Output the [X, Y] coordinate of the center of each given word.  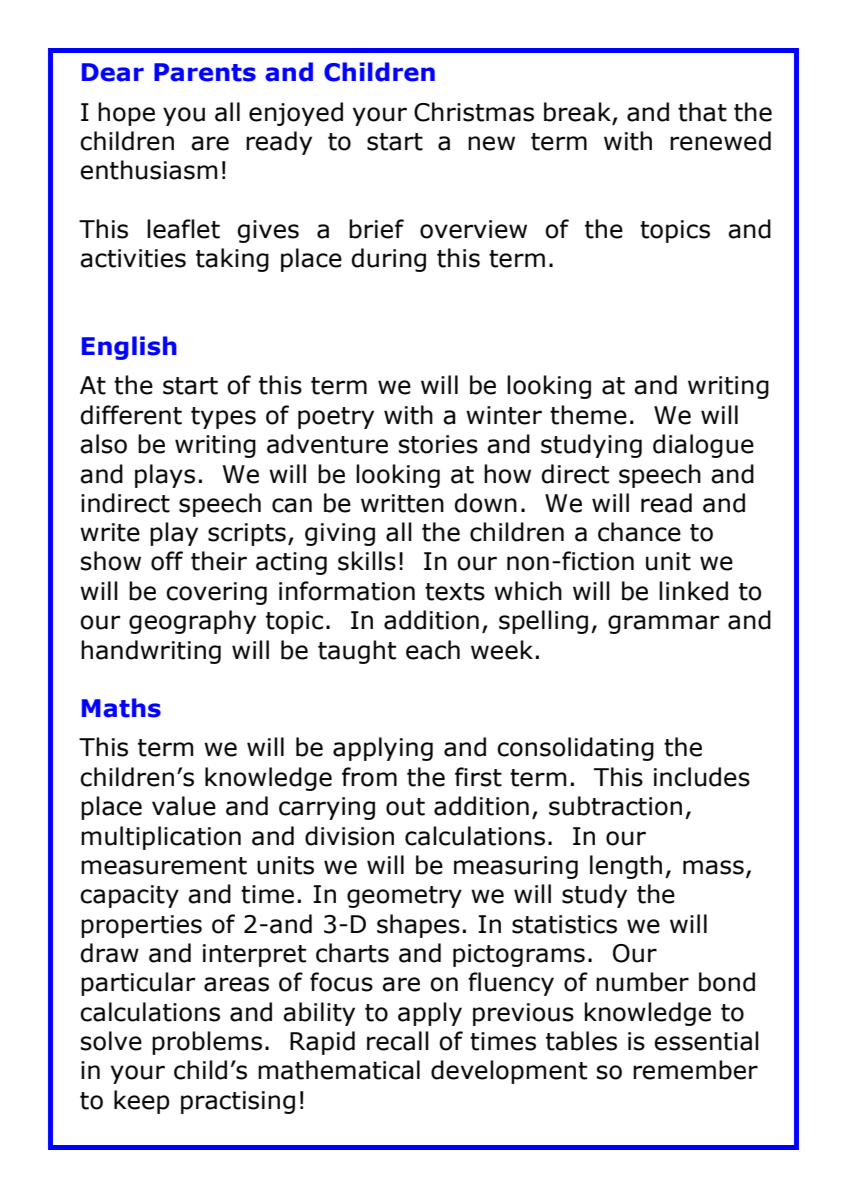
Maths [121, 708]
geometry [404, 897]
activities [133, 258]
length [626, 867]
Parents [205, 72]
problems [207, 1043]
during [389, 260]
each [433, 650]
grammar [663, 624]
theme [588, 415]
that [702, 112]
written [402, 503]
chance [639, 532]
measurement [164, 866]
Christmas [474, 112]
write [110, 532]
